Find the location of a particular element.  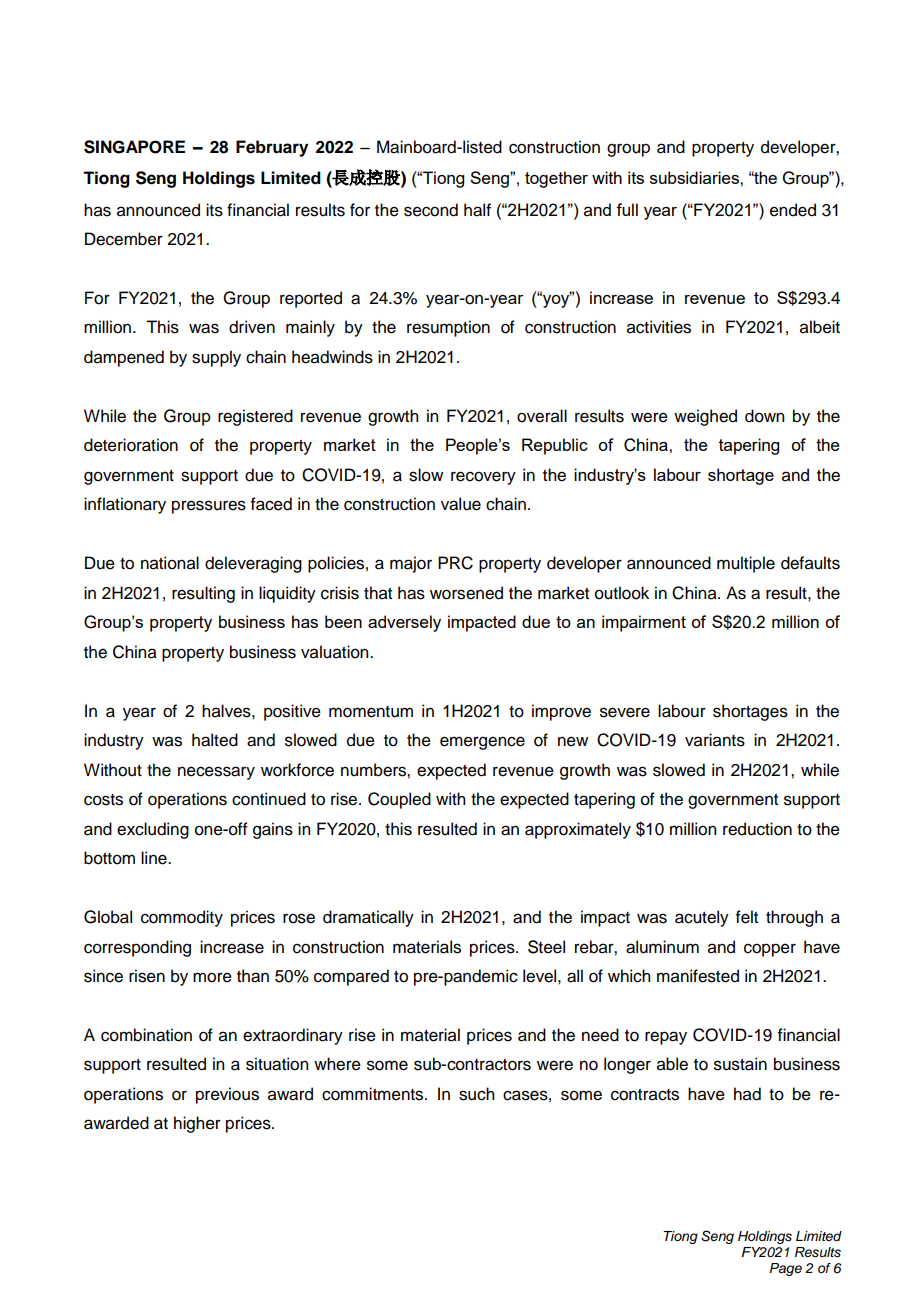

halted is located at coordinates (215, 740).
